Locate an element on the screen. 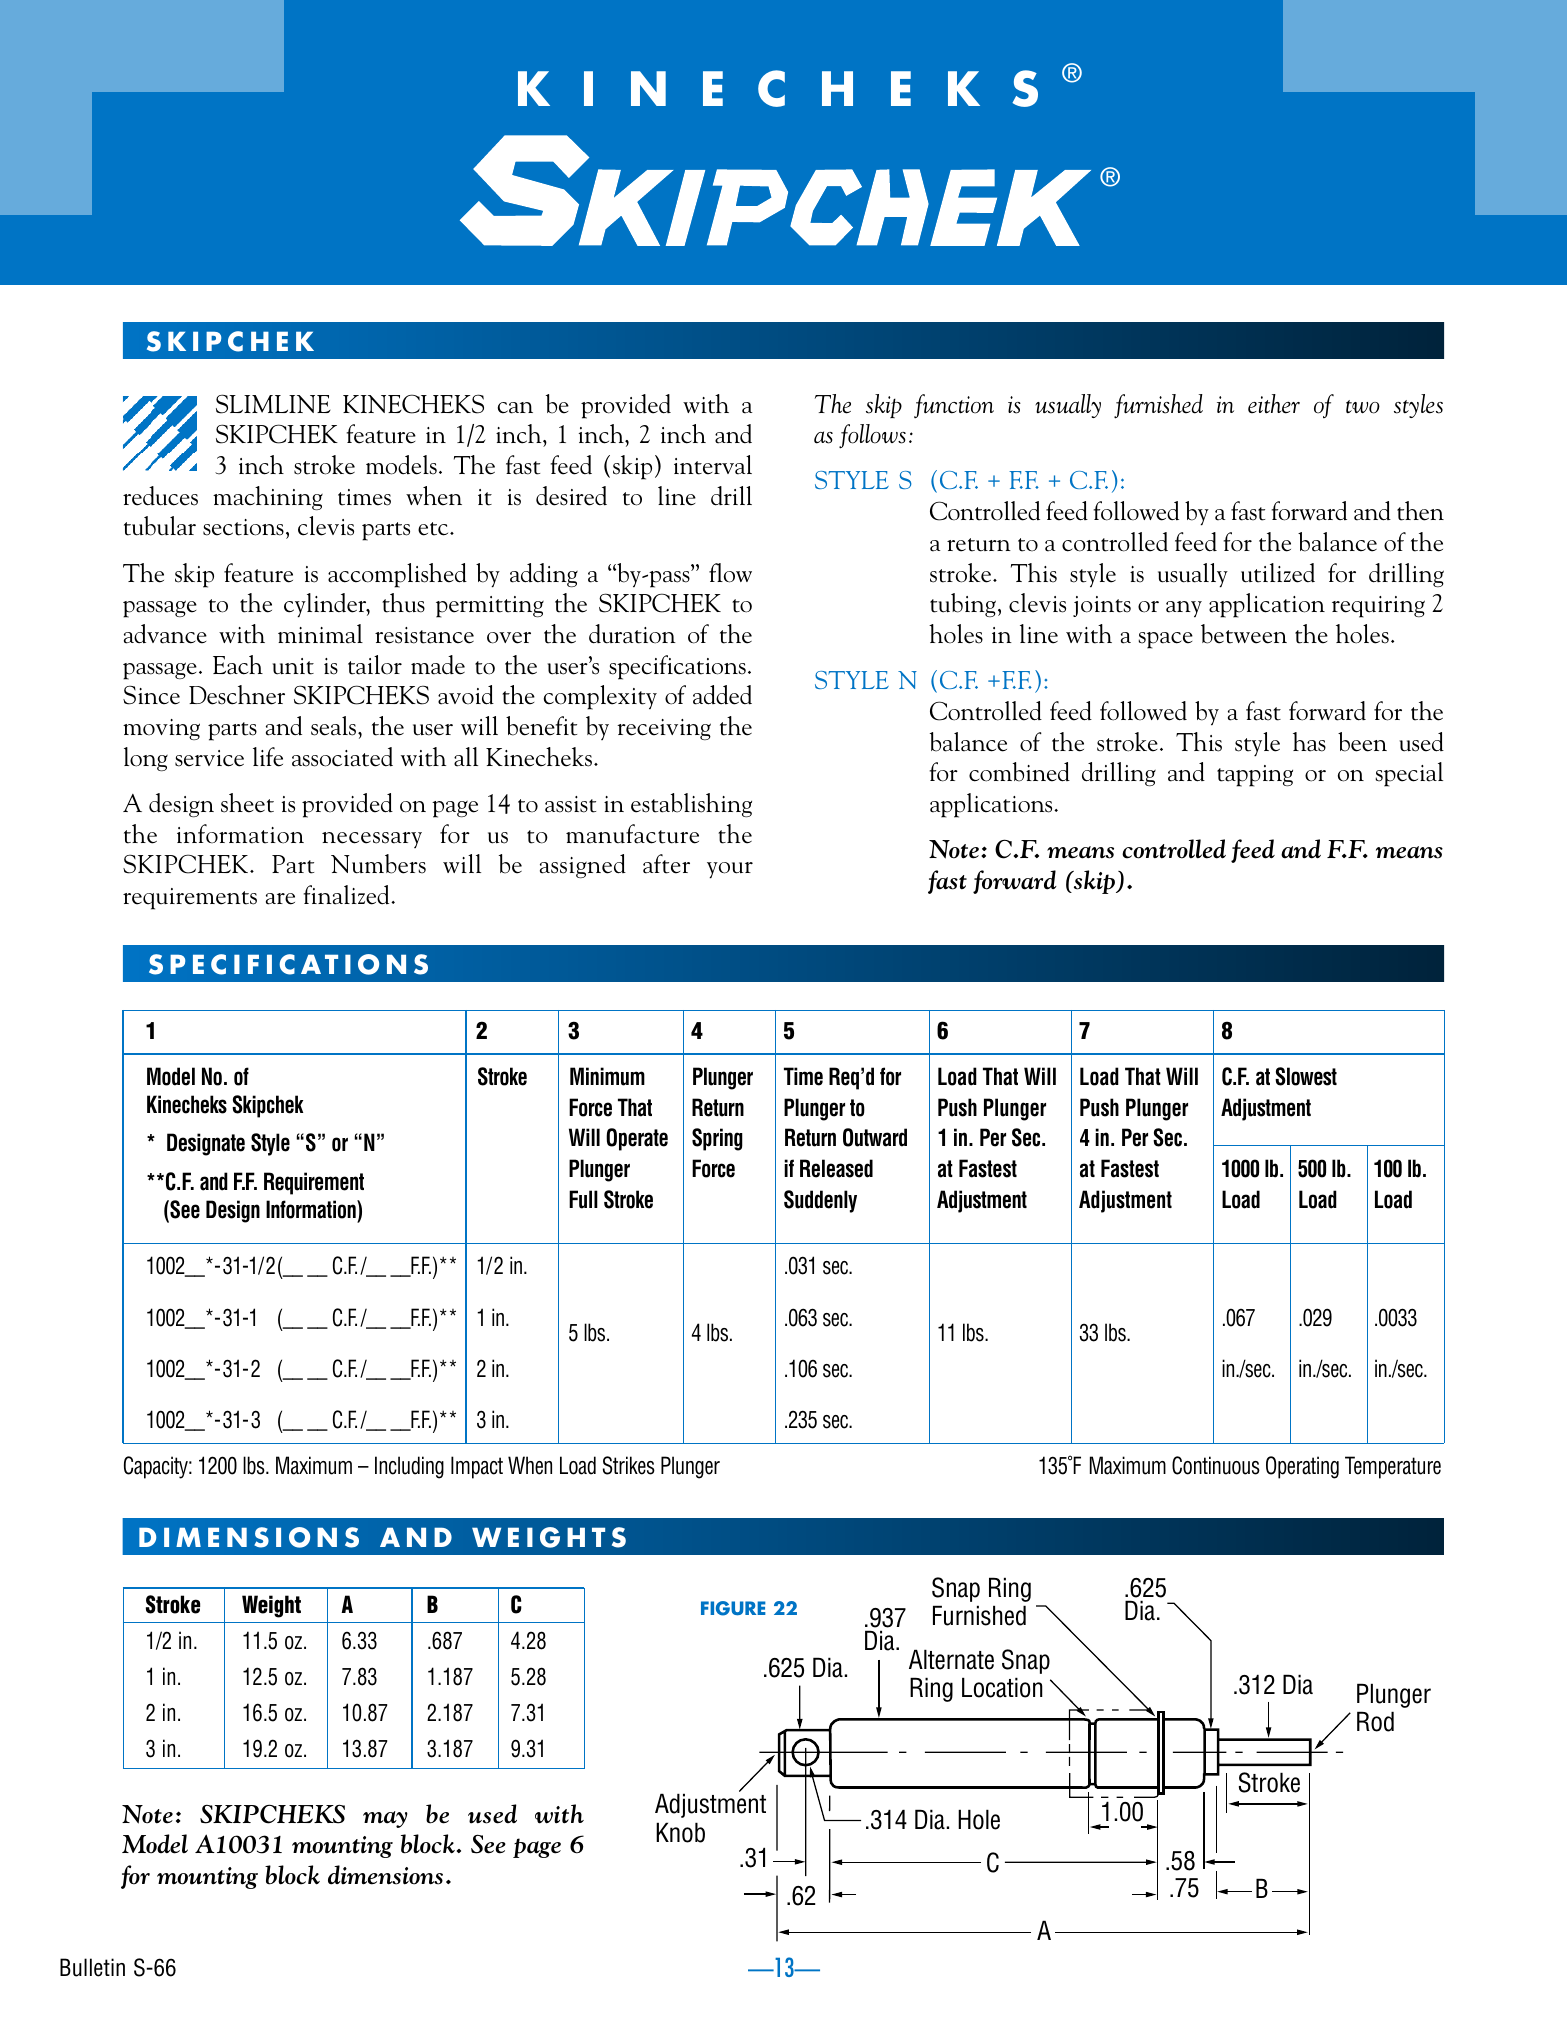 This screenshot has width=1567, height=2028. Continuous is located at coordinates (1216, 1465).
